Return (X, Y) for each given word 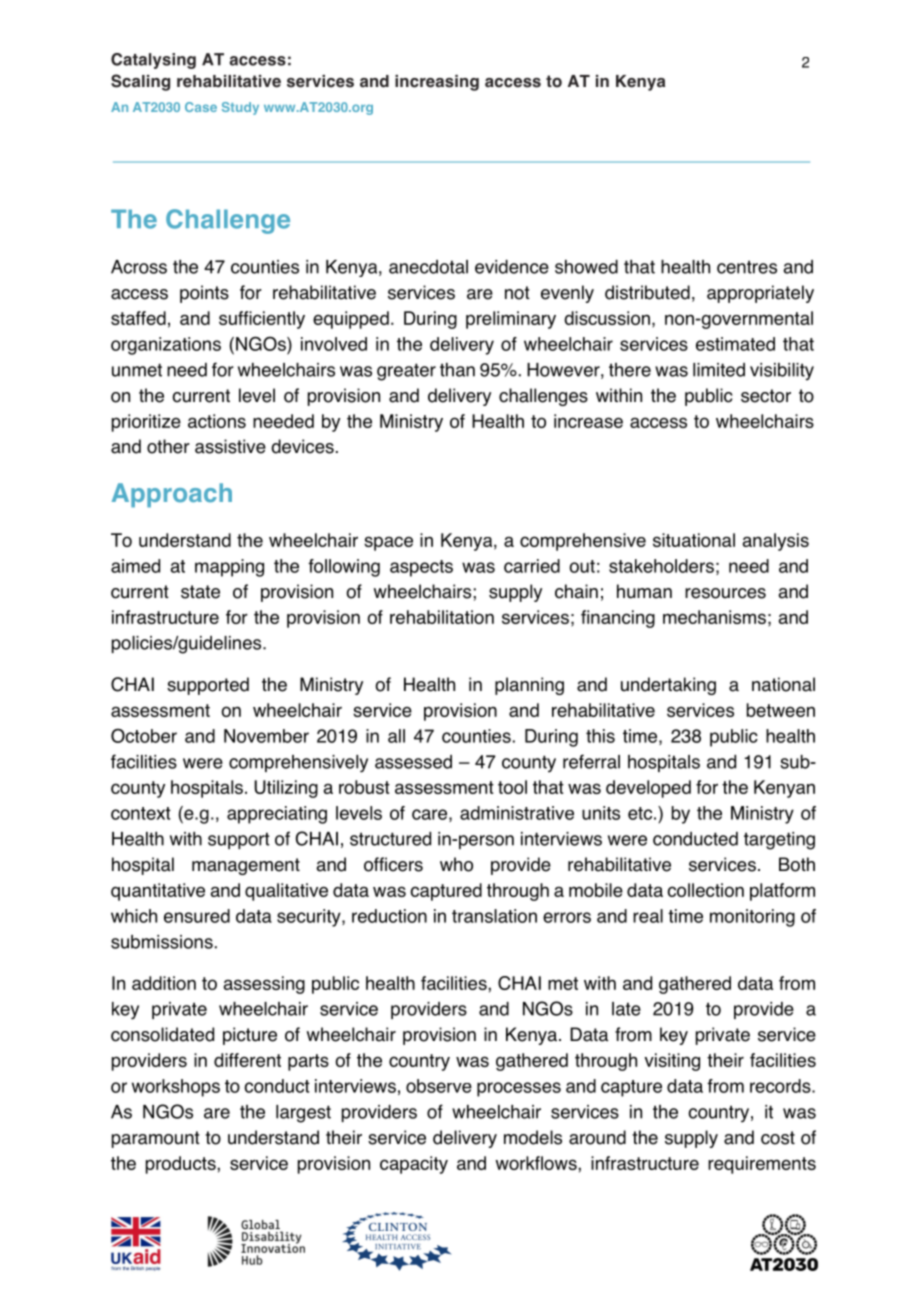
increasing (437, 83)
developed (648, 789)
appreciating (277, 815)
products (182, 1165)
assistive (230, 446)
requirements (762, 1165)
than (457, 370)
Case (201, 107)
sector (766, 396)
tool (512, 787)
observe (439, 1086)
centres (747, 267)
